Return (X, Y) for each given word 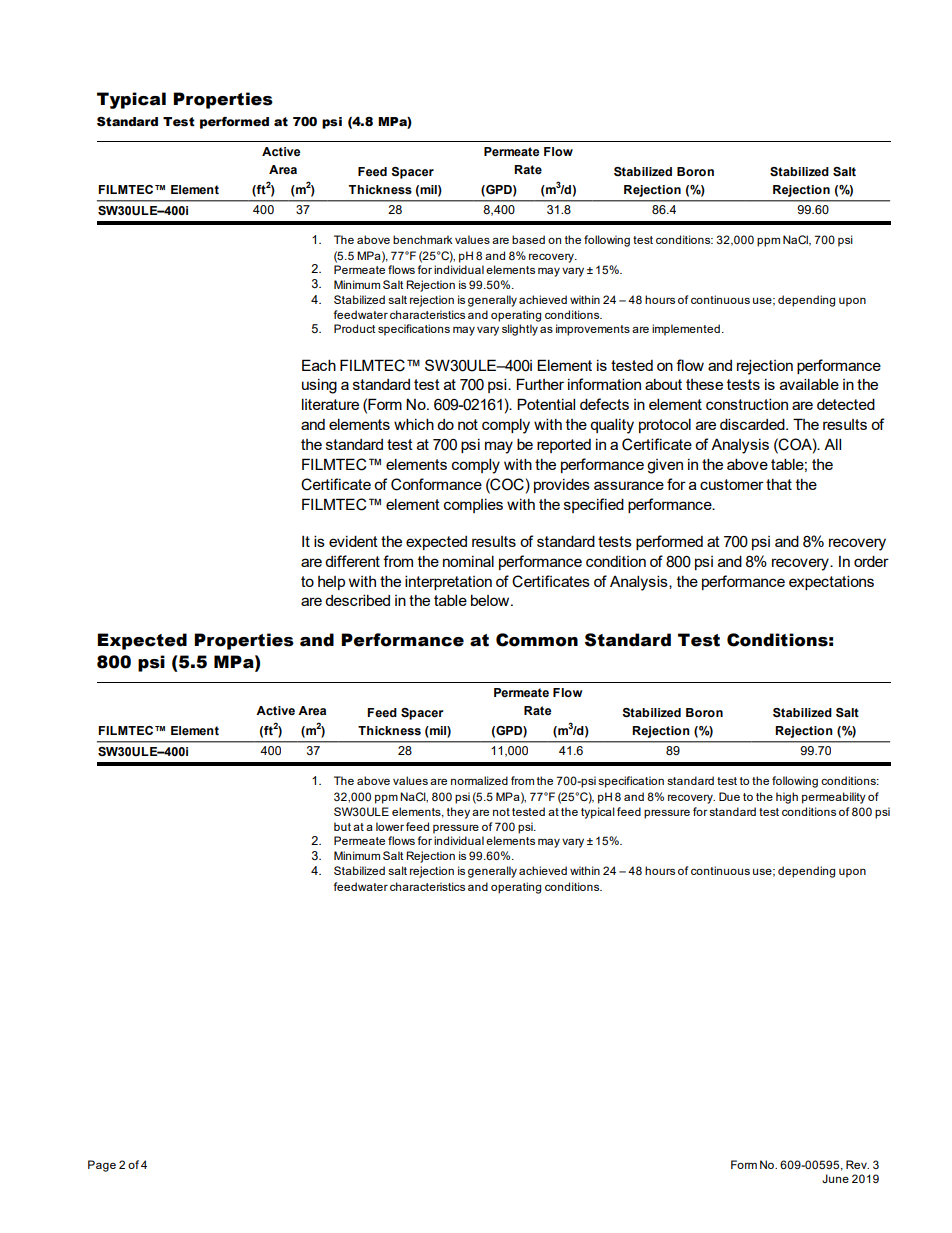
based (528, 239)
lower (390, 826)
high (787, 798)
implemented (686, 330)
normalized (479, 780)
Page (102, 1166)
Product (354, 328)
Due (729, 796)
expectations (831, 582)
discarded (753, 424)
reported (564, 446)
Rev (857, 1164)
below (491, 600)
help (331, 583)
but (342, 826)
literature (330, 404)
